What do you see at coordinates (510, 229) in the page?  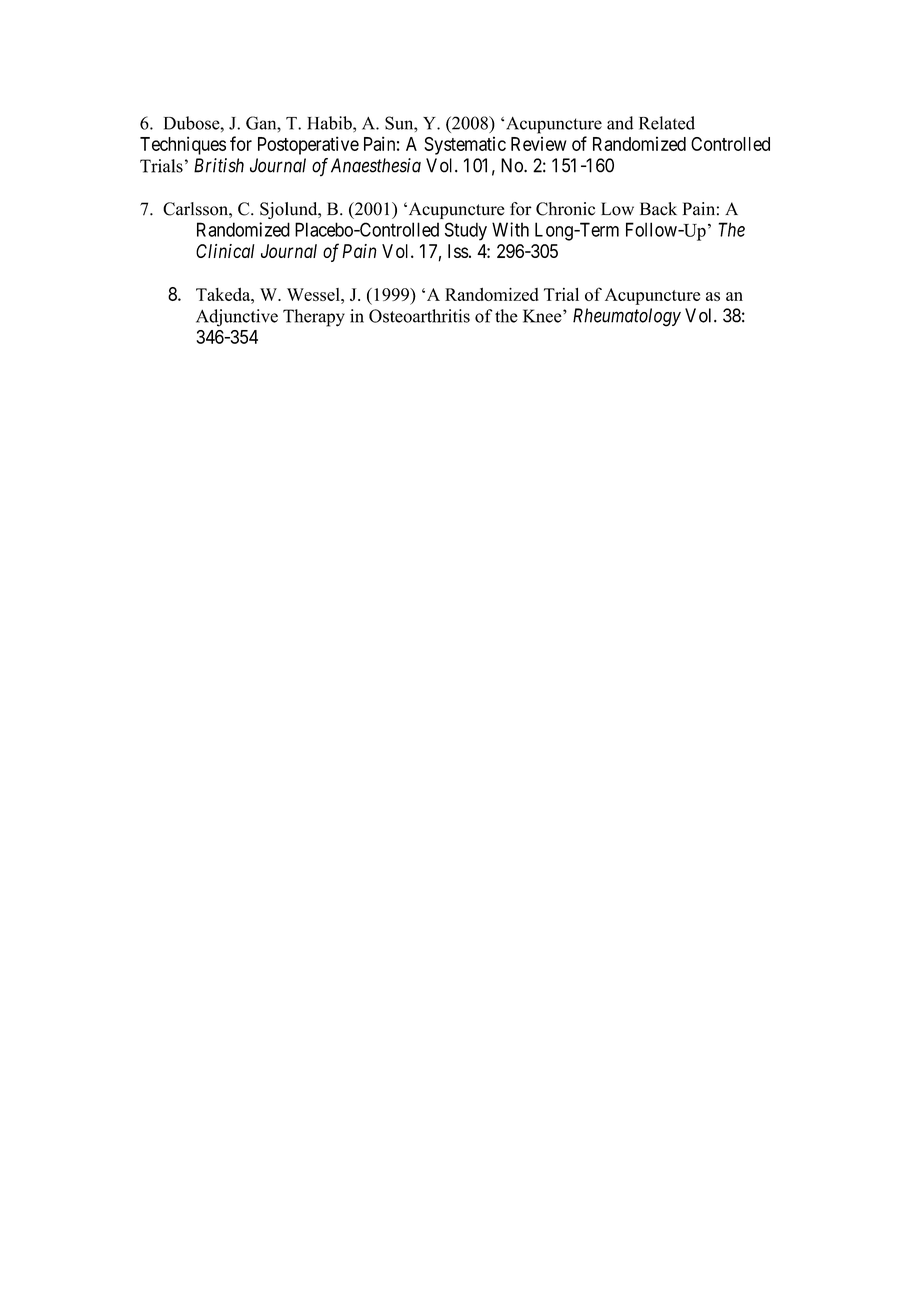 I see `With` at bounding box center [510, 229].
